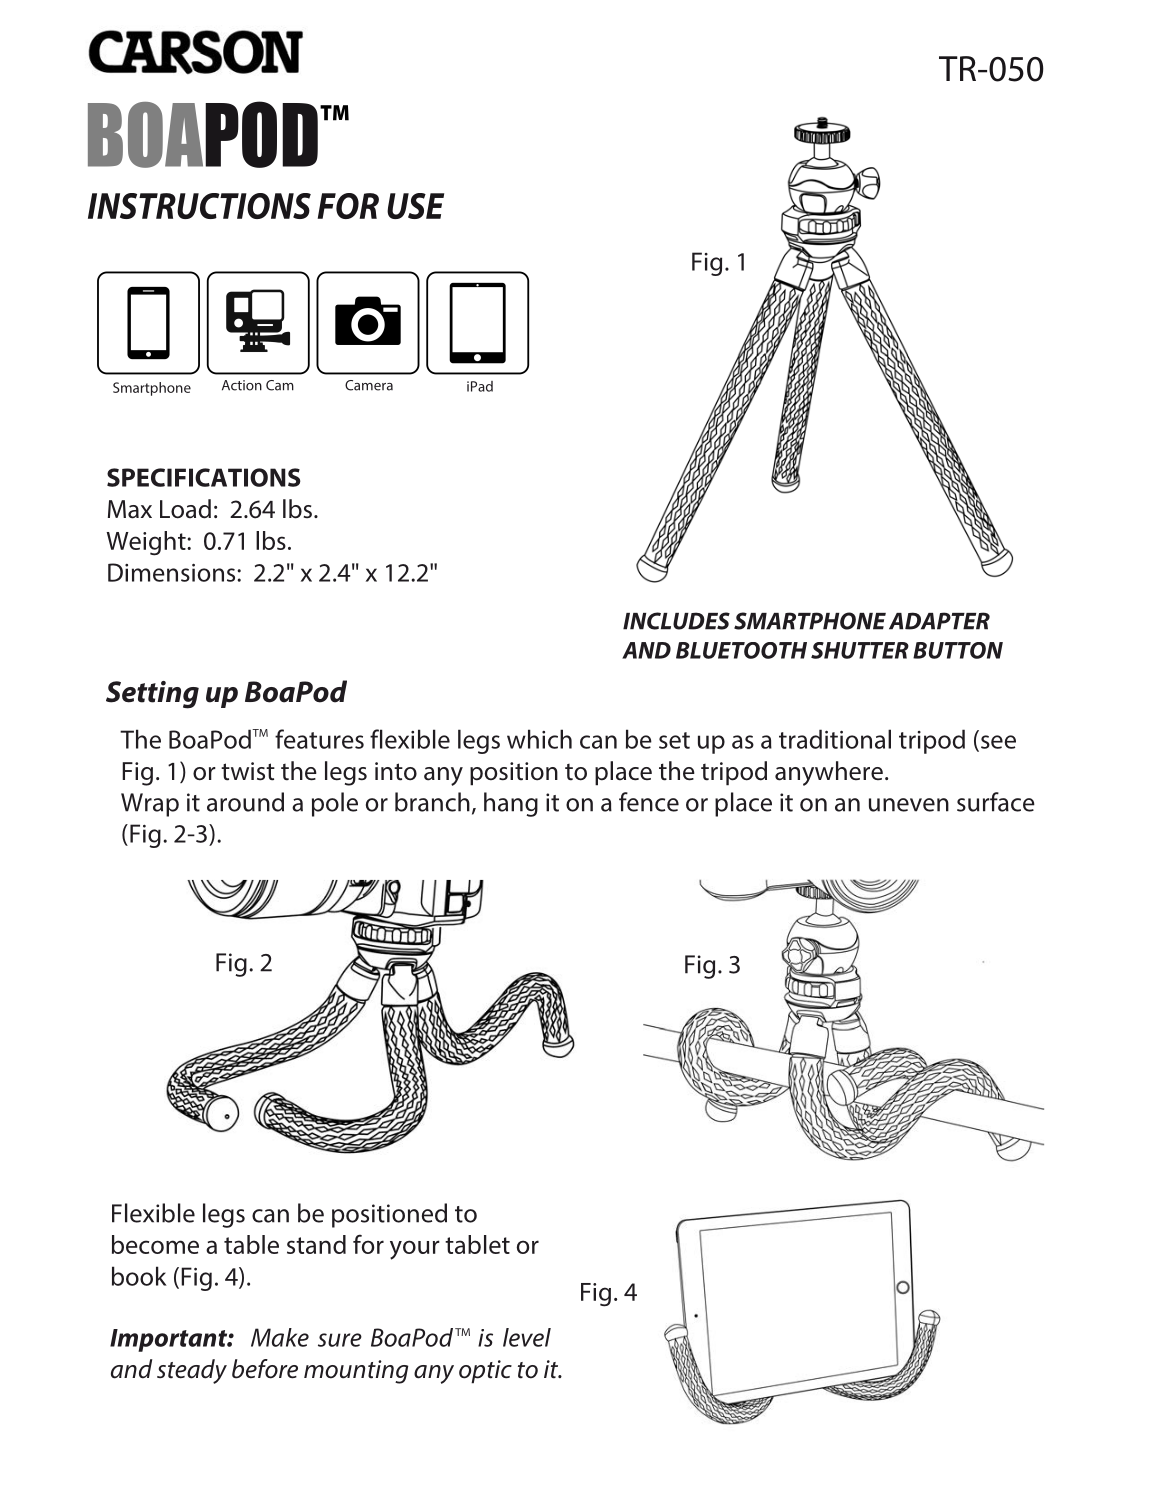 The image size is (1155, 1494). What do you see at coordinates (527, 1337) in the screenshot?
I see `level` at bounding box center [527, 1337].
